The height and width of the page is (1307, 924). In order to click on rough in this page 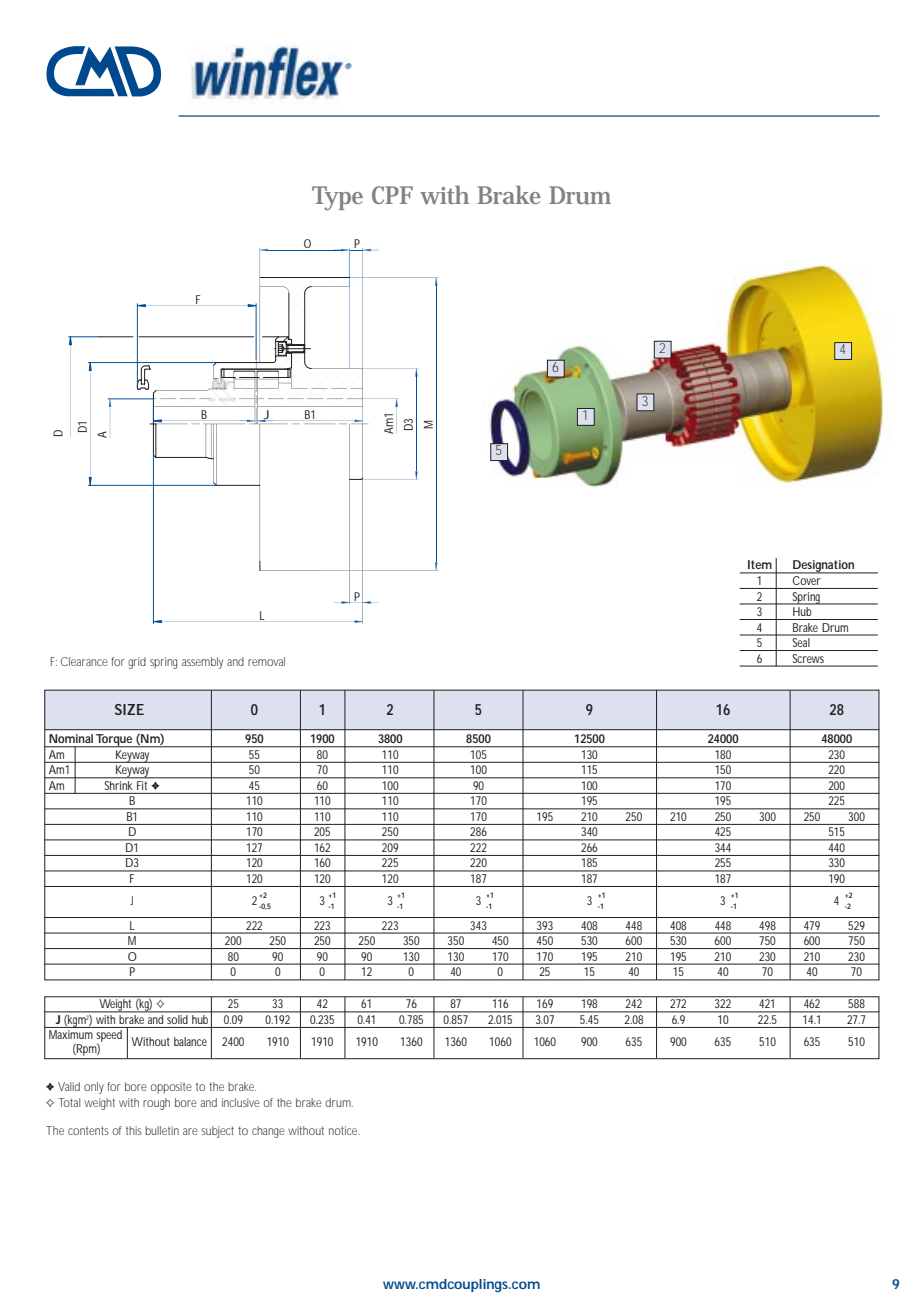, I will do `click(156, 1104)`.
